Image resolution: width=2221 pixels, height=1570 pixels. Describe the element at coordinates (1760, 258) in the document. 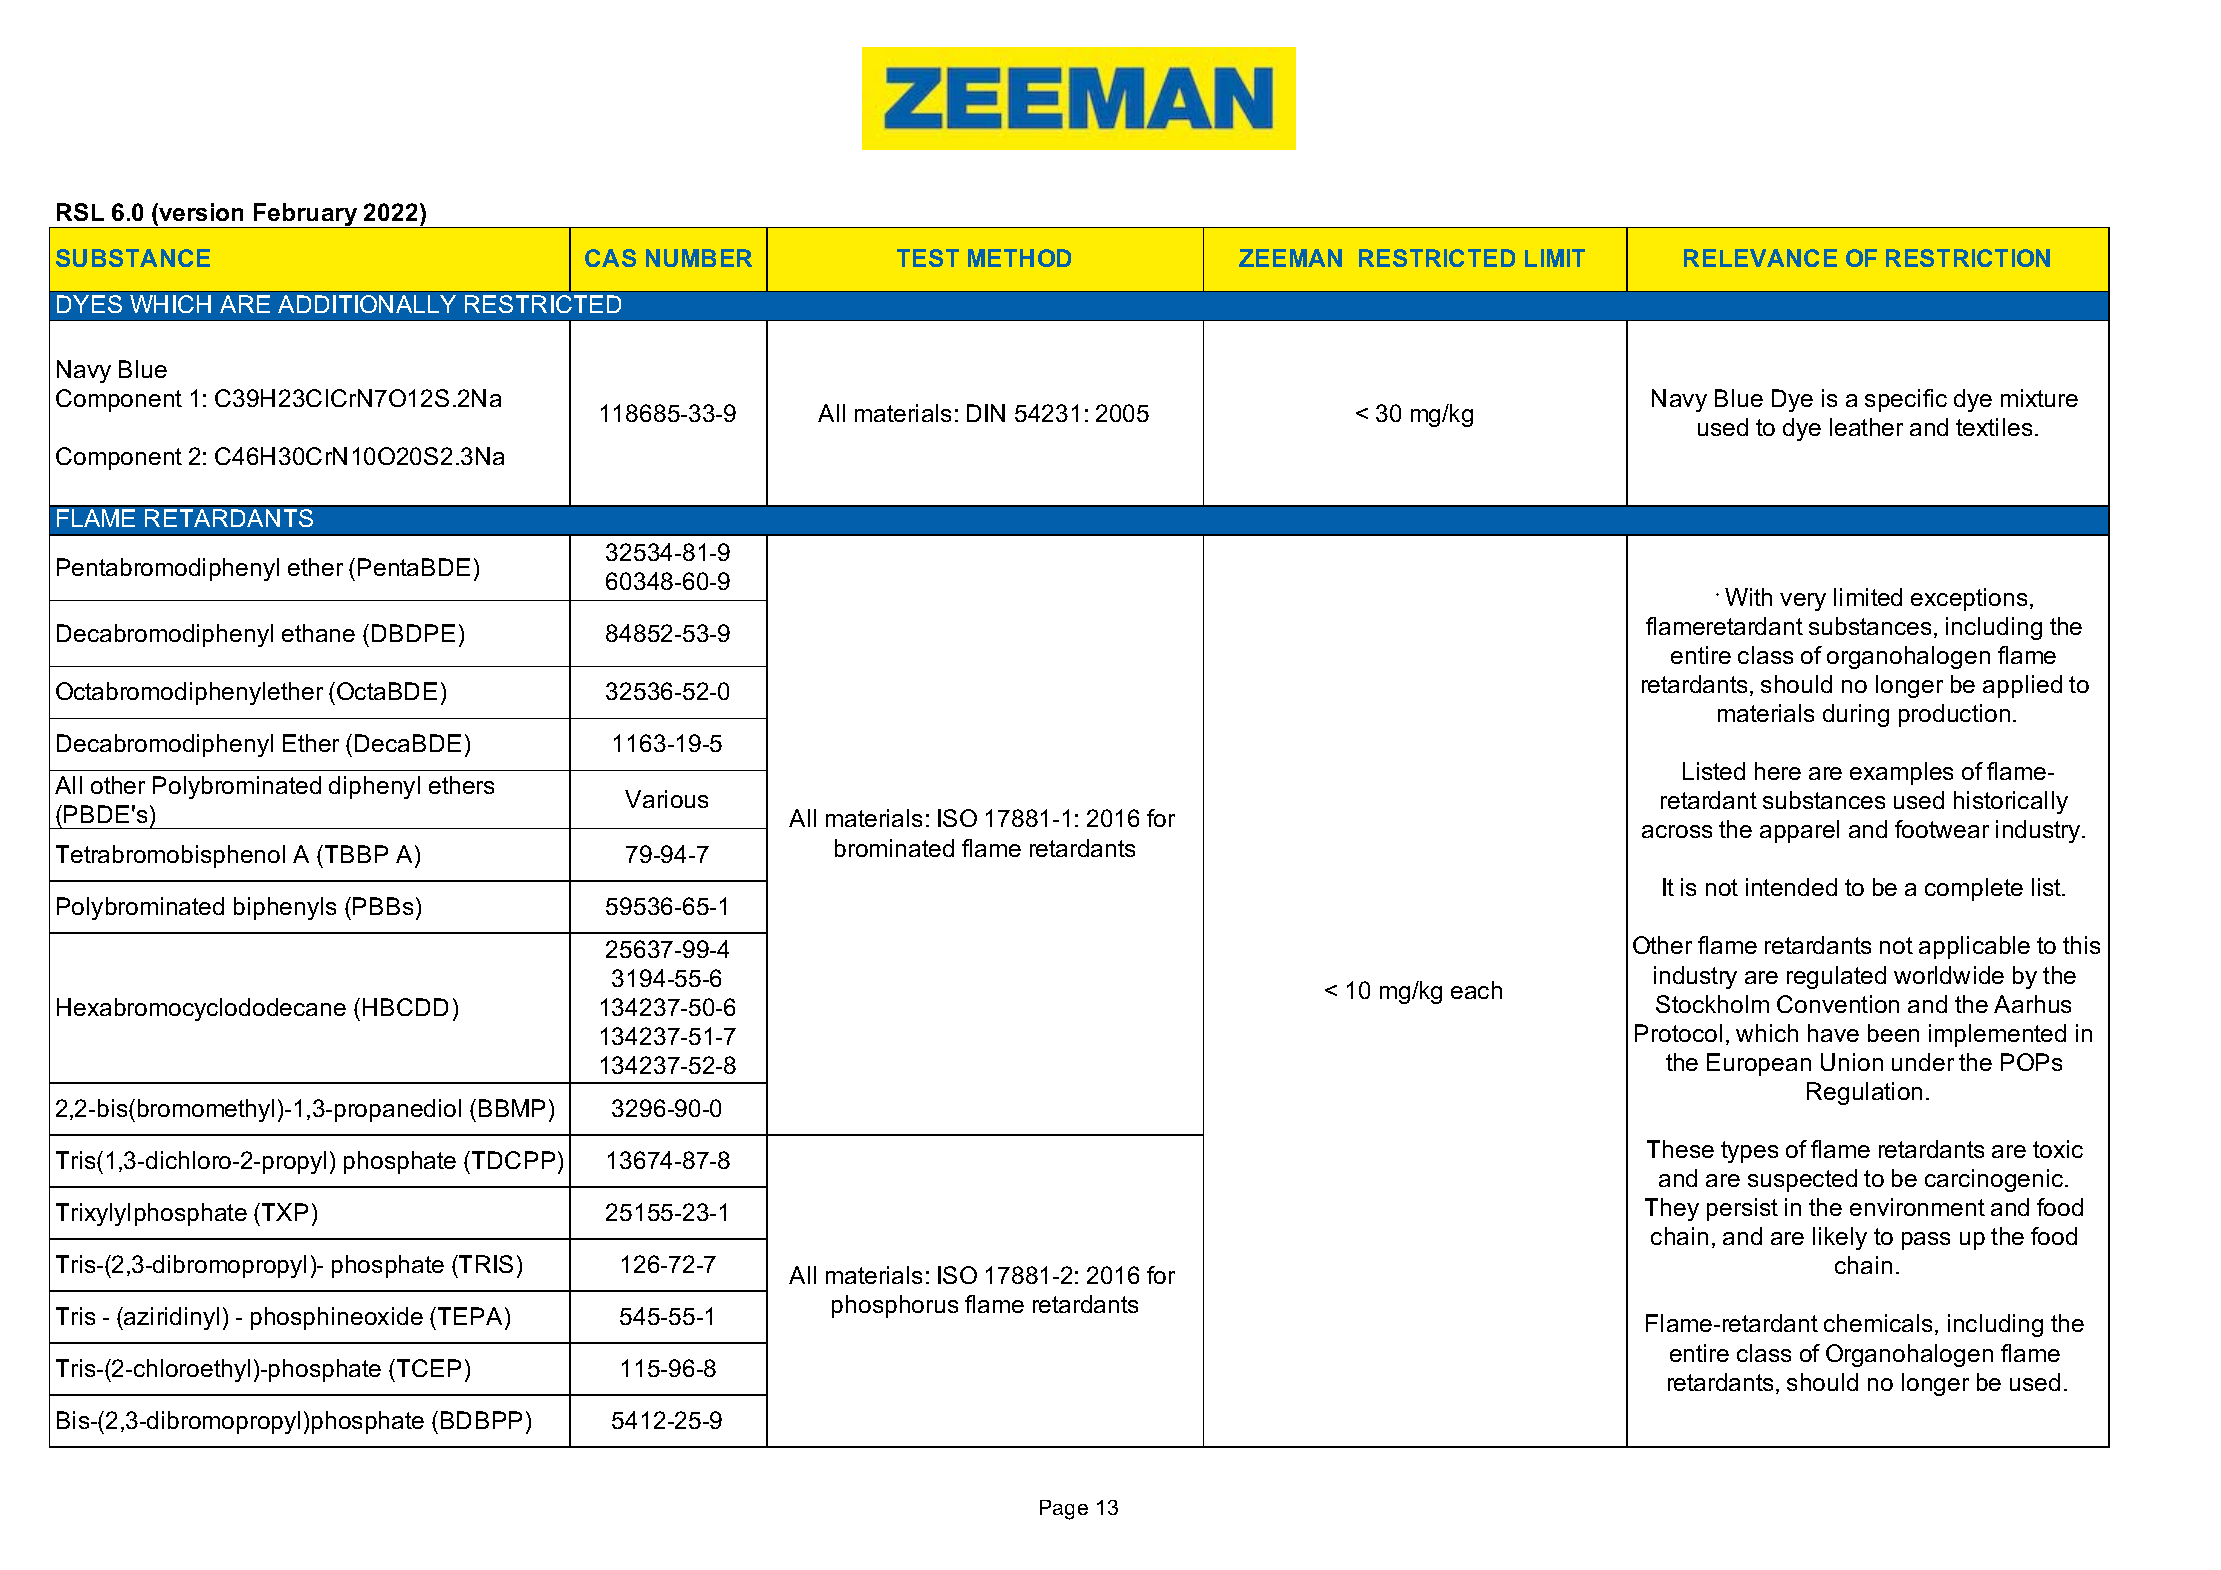

I see `RELEVANCE` at that location.
